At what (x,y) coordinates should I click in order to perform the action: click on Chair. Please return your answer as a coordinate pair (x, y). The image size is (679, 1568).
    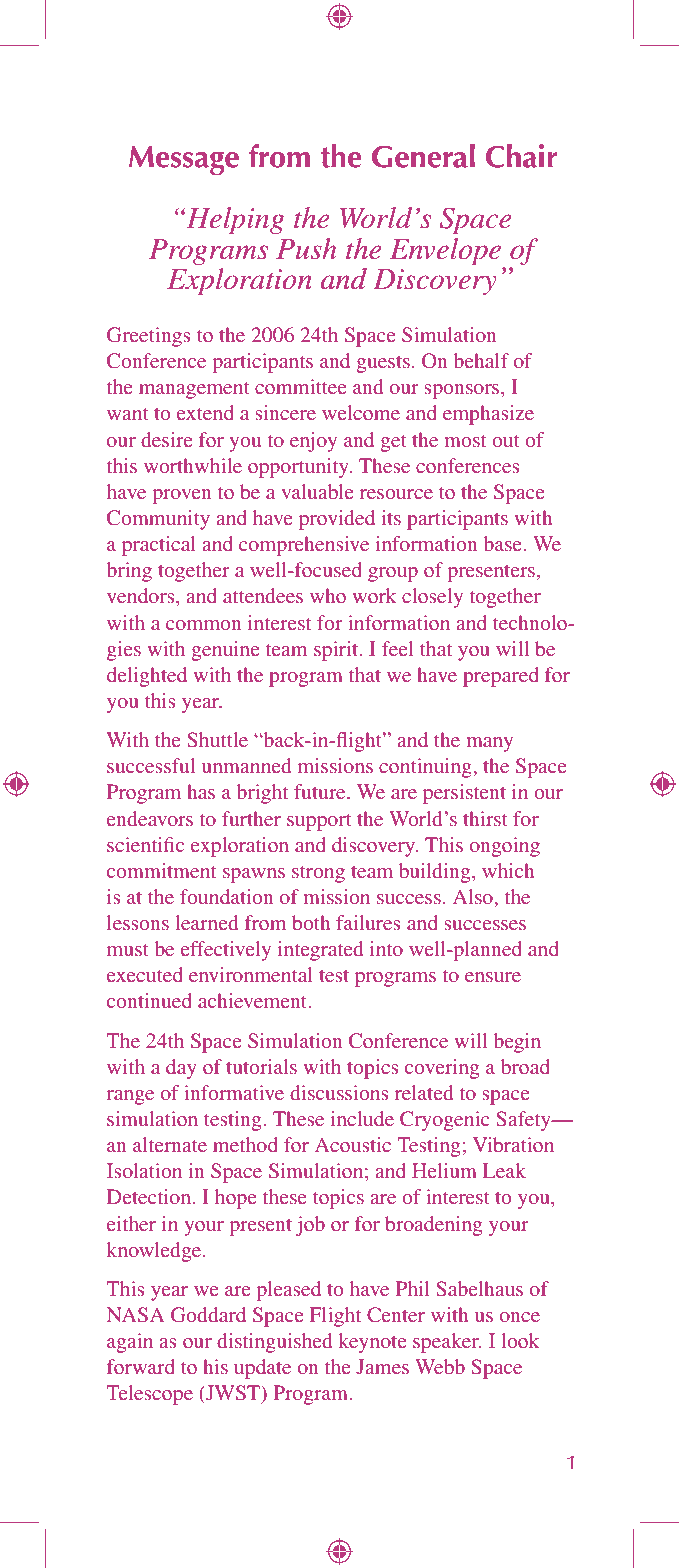
    Looking at the image, I should click on (521, 156).
